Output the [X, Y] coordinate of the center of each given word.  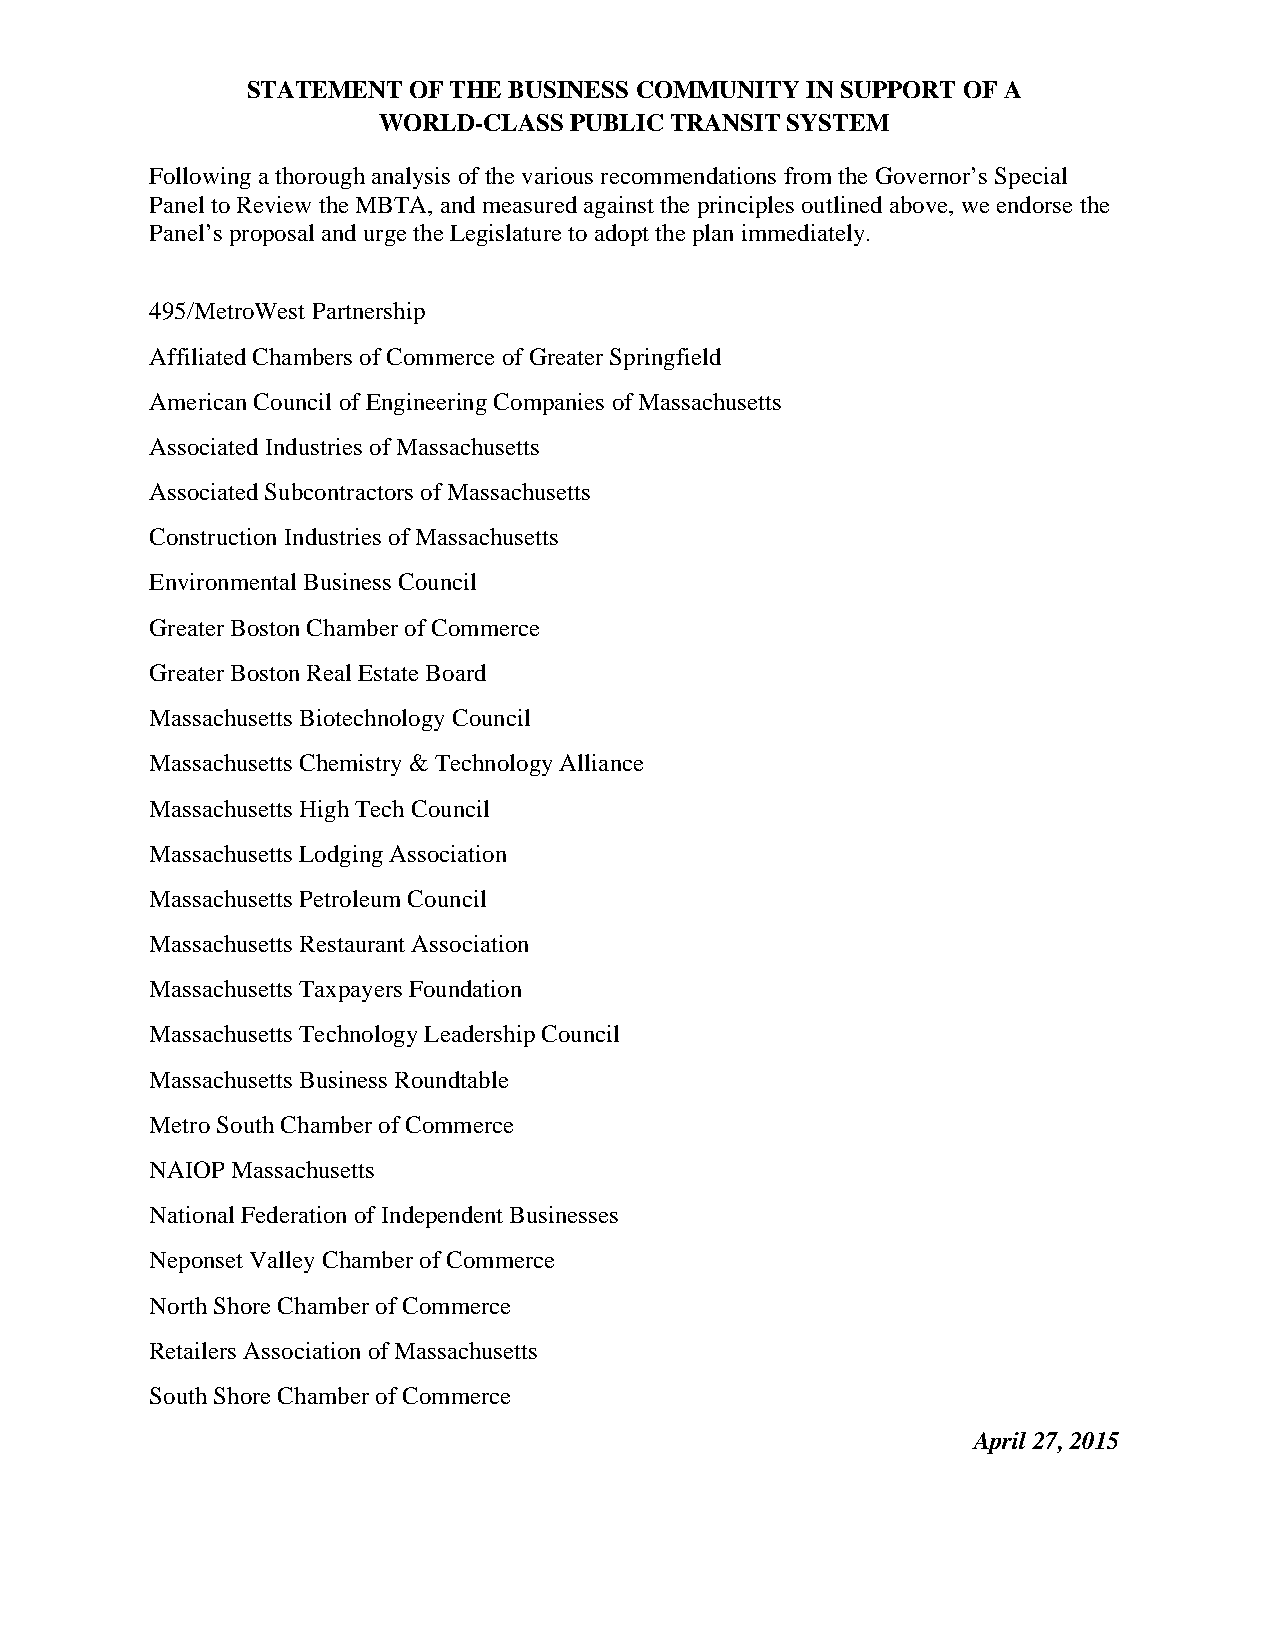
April [999, 1443]
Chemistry [350, 765]
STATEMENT [325, 89]
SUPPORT [898, 89]
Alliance [601, 762]
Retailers [193, 1350]
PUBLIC [616, 122]
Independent [442, 1217]
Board [456, 672]
